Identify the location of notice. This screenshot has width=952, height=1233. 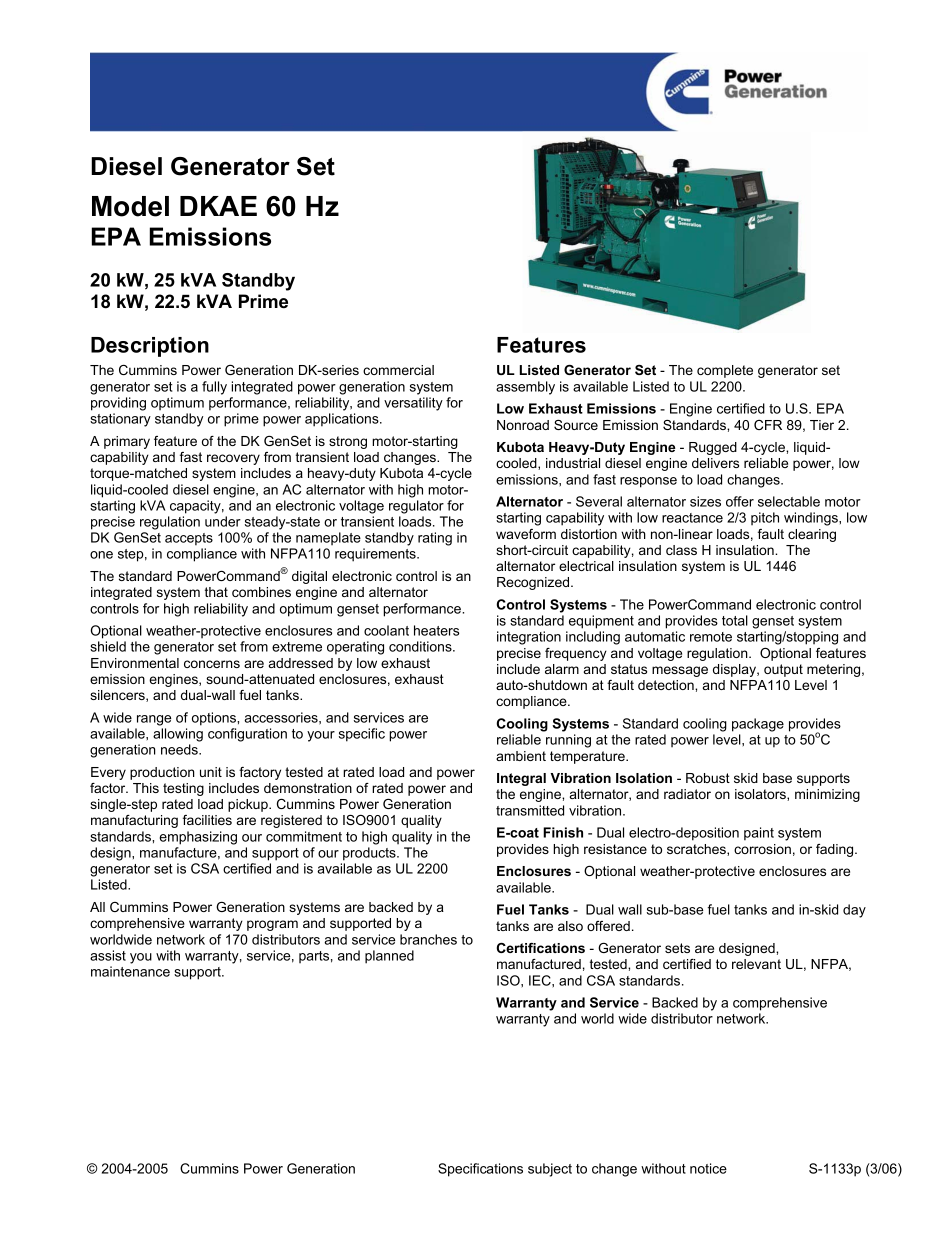
(708, 1168).
